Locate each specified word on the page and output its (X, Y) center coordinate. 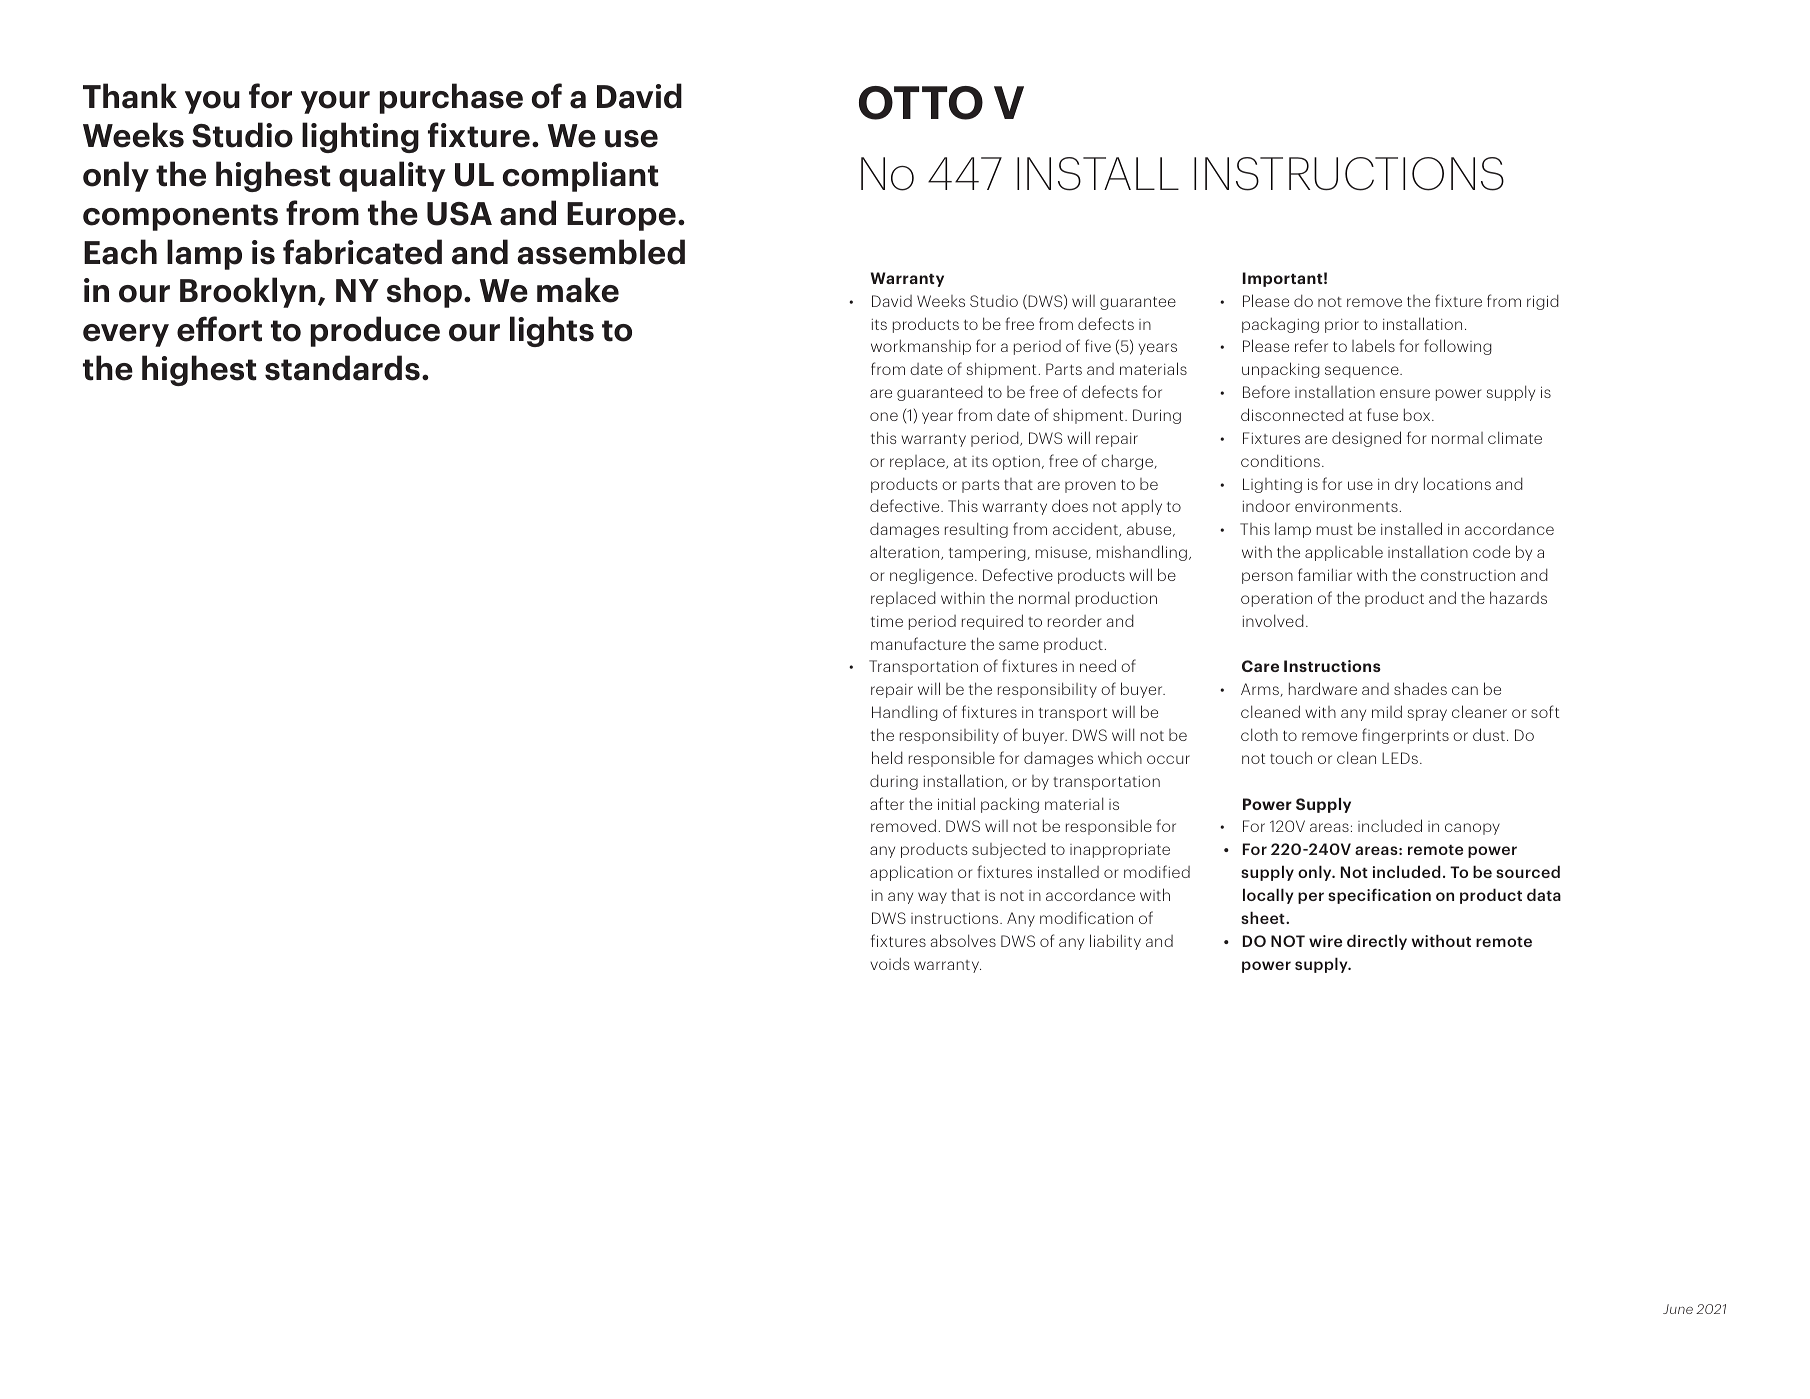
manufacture (918, 643)
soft (1545, 711)
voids (889, 963)
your (335, 102)
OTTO (921, 103)
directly (1377, 942)
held (887, 757)
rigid (1543, 302)
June (1678, 1309)
